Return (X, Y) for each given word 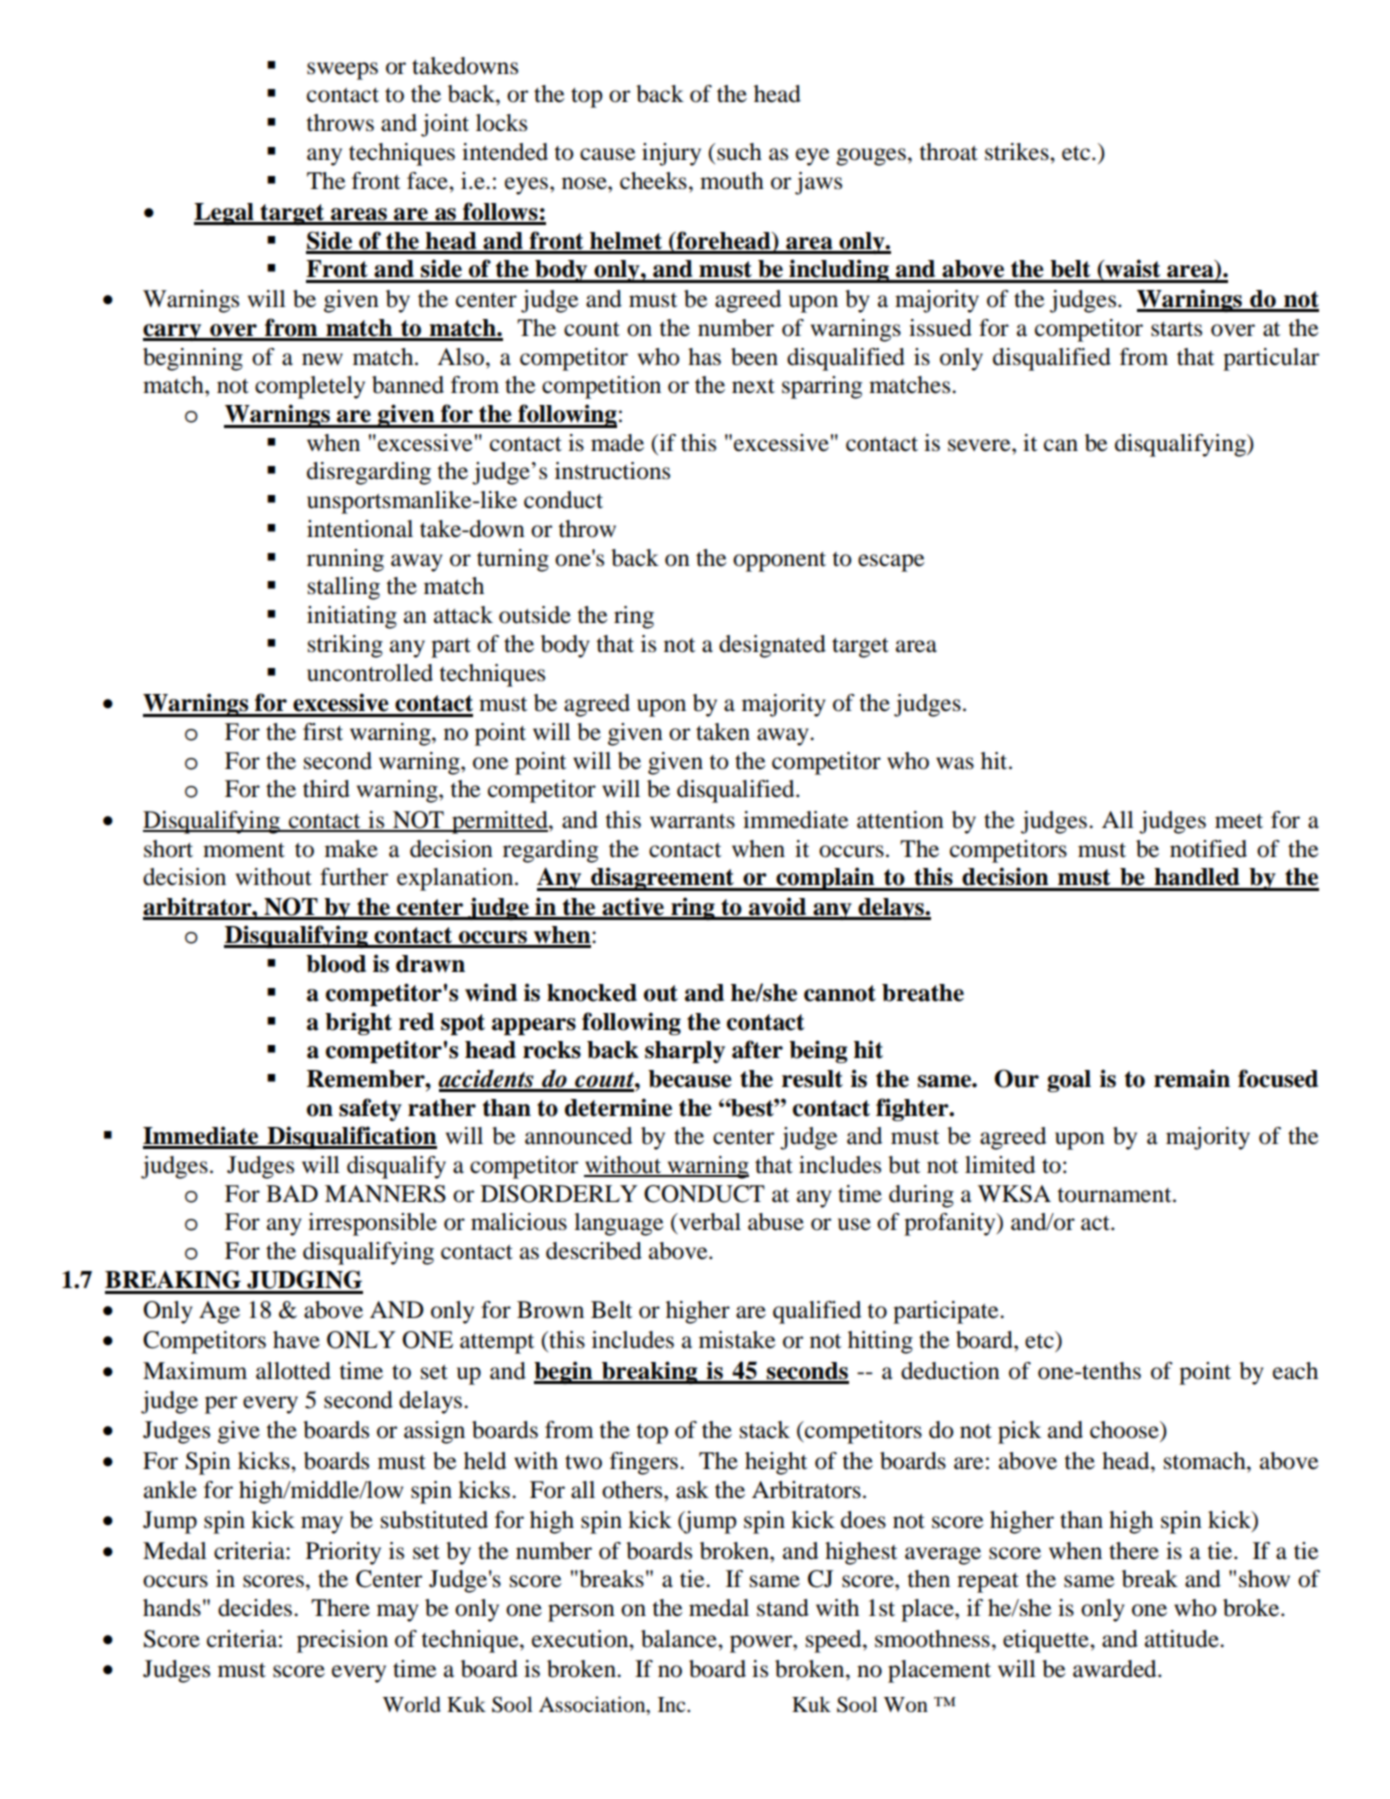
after (757, 1049)
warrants (692, 821)
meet (1239, 821)
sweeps (342, 71)
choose (1125, 1430)
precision (342, 1641)
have (296, 1340)
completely (310, 387)
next (753, 386)
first (323, 732)
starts (1176, 329)
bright (358, 1023)
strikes (1018, 152)
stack (765, 1430)
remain (1192, 1078)
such (739, 152)
